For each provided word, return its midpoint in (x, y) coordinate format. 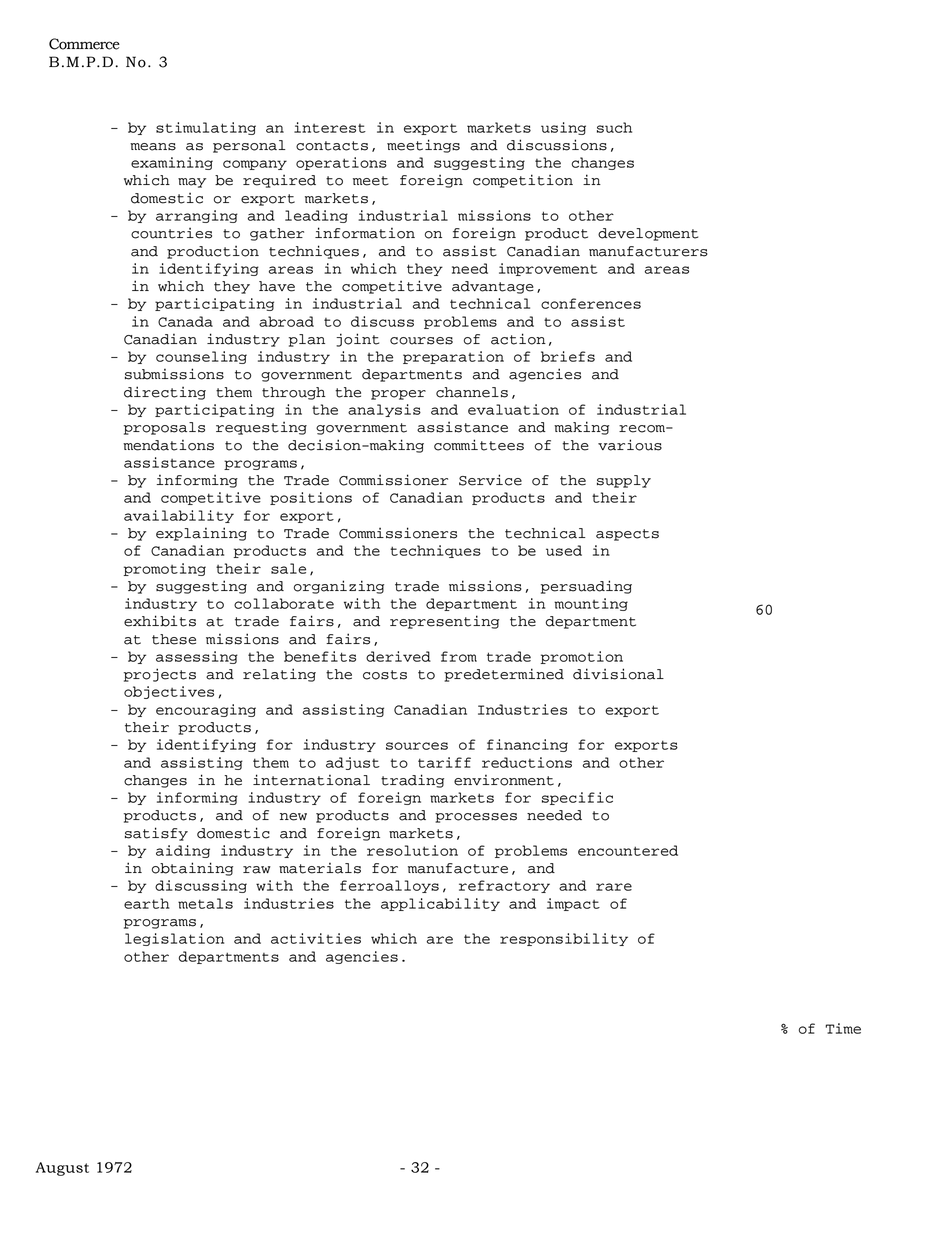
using (563, 128)
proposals (164, 428)
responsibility (564, 939)
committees (479, 445)
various (630, 445)
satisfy (156, 834)
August (62, 1169)
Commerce (84, 44)
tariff (444, 762)
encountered (628, 850)
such (614, 127)
